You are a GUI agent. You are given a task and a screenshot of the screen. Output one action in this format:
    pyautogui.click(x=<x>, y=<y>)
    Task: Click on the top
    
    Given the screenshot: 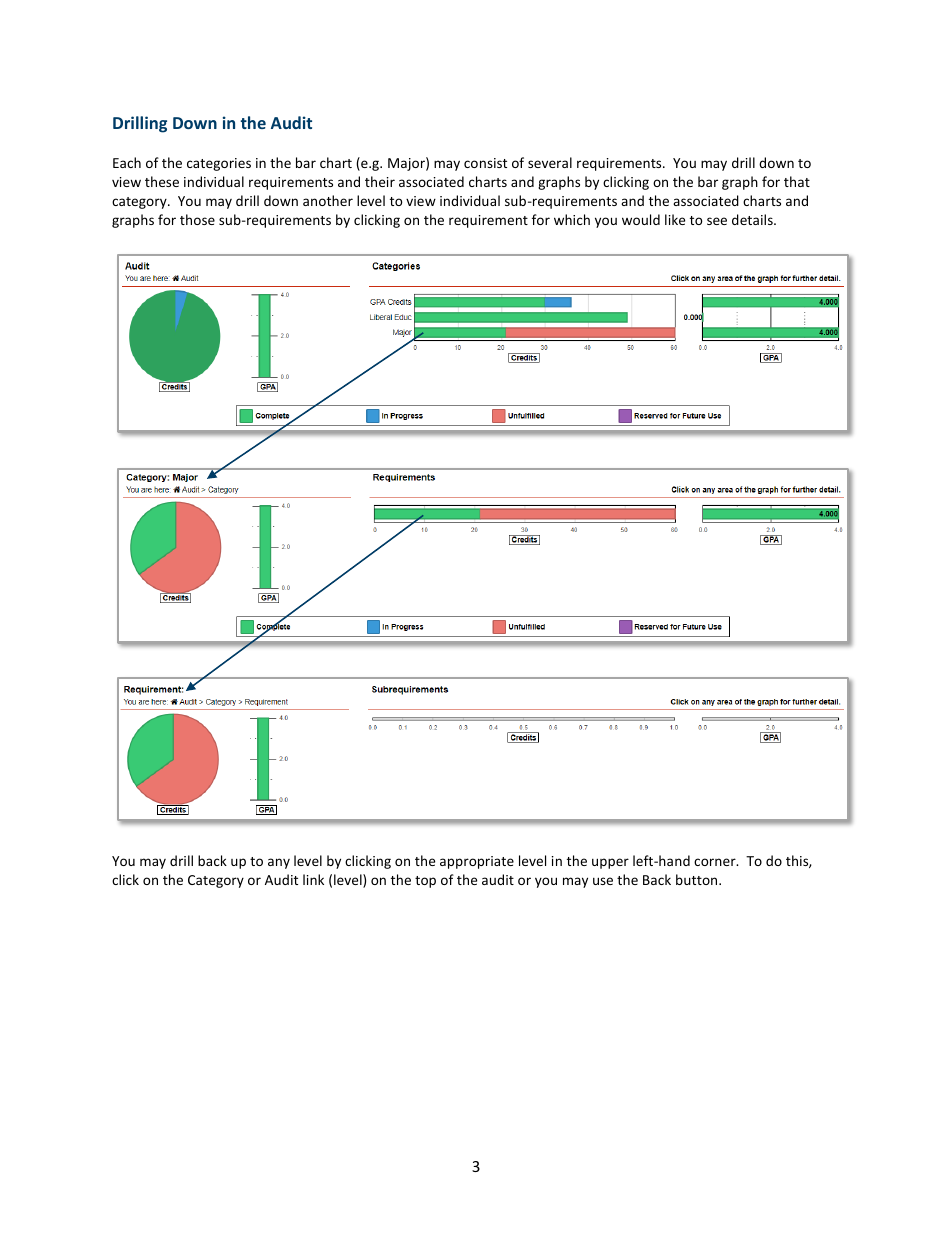 What is the action you would take?
    pyautogui.click(x=425, y=882)
